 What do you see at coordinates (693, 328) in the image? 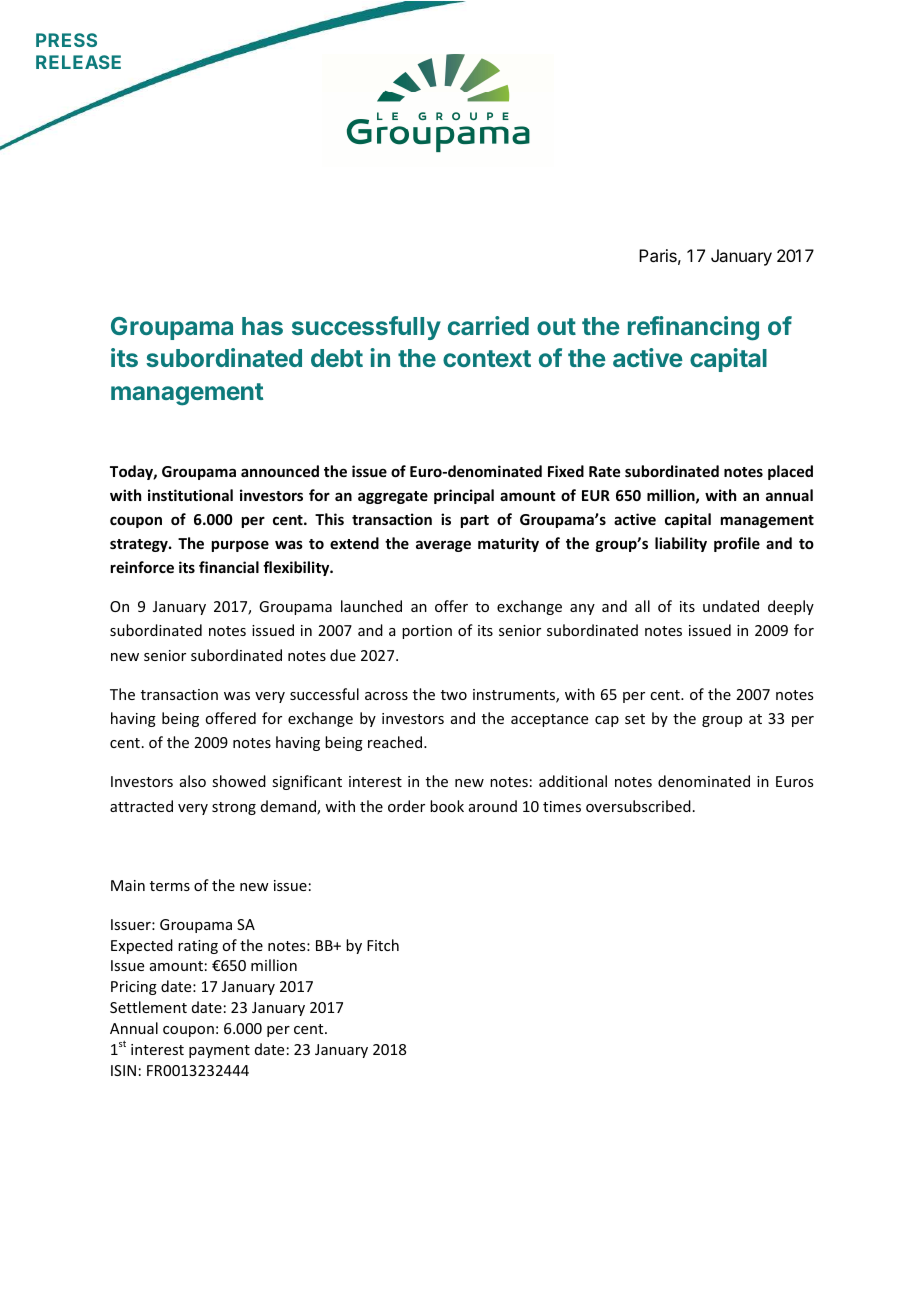
I see `refinancing` at bounding box center [693, 328].
